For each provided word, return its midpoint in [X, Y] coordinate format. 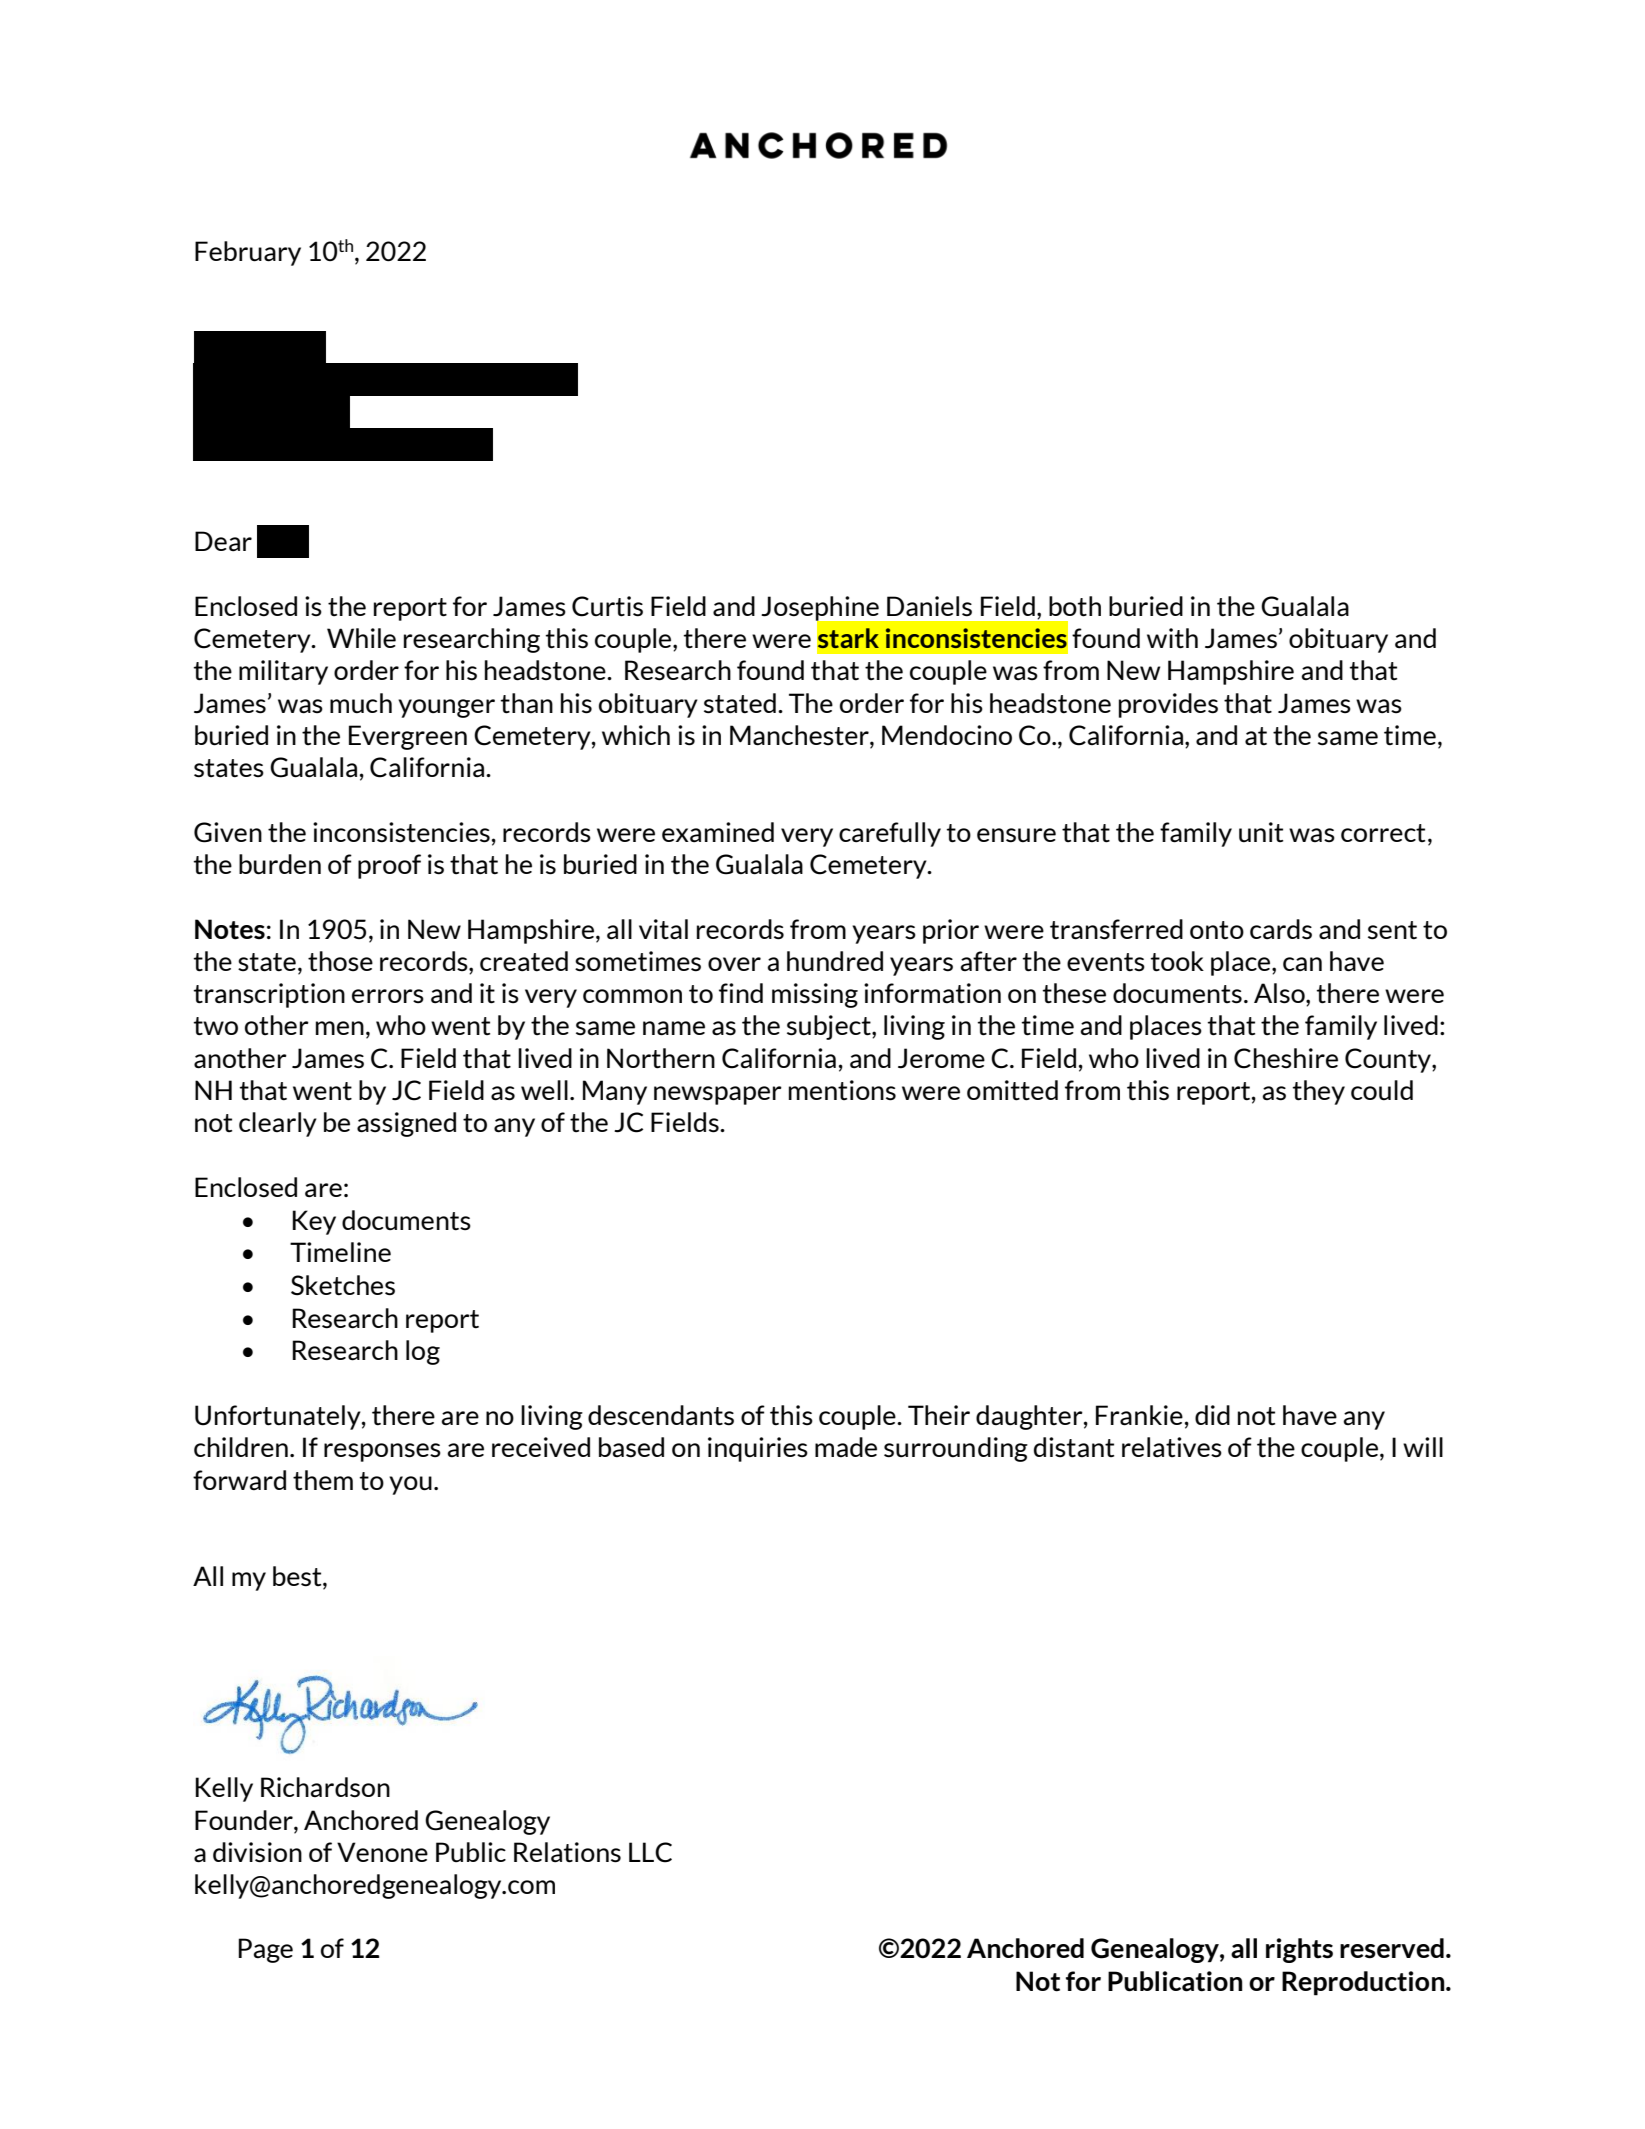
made [846, 1447]
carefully [890, 834]
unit [1261, 832]
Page [265, 1950]
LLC [650, 1852]
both [1075, 606]
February [248, 253]
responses [382, 1452]
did [1212, 1415]
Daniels [929, 606]
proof [389, 866]
